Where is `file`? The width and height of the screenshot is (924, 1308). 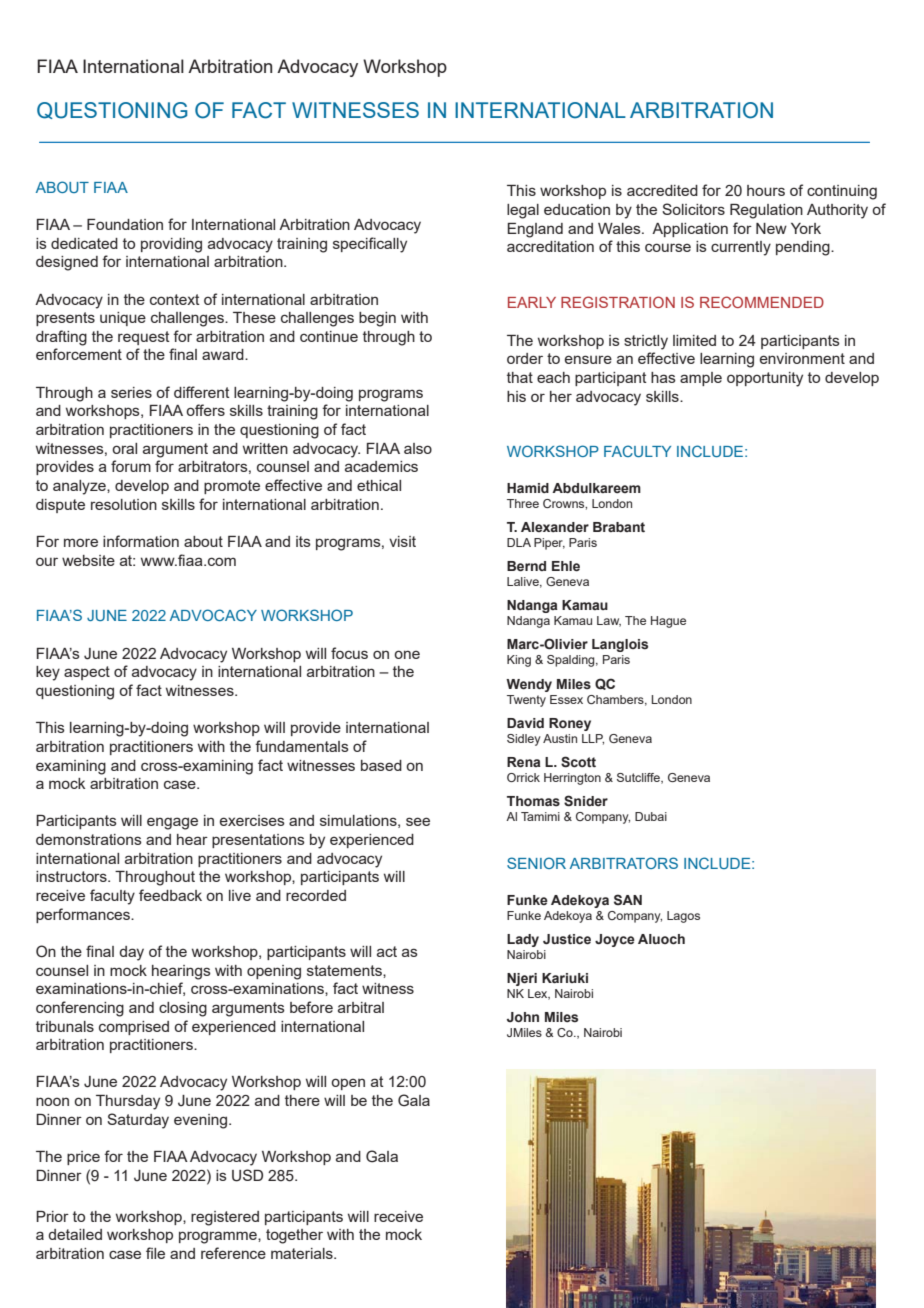
file is located at coordinates (155, 1253).
